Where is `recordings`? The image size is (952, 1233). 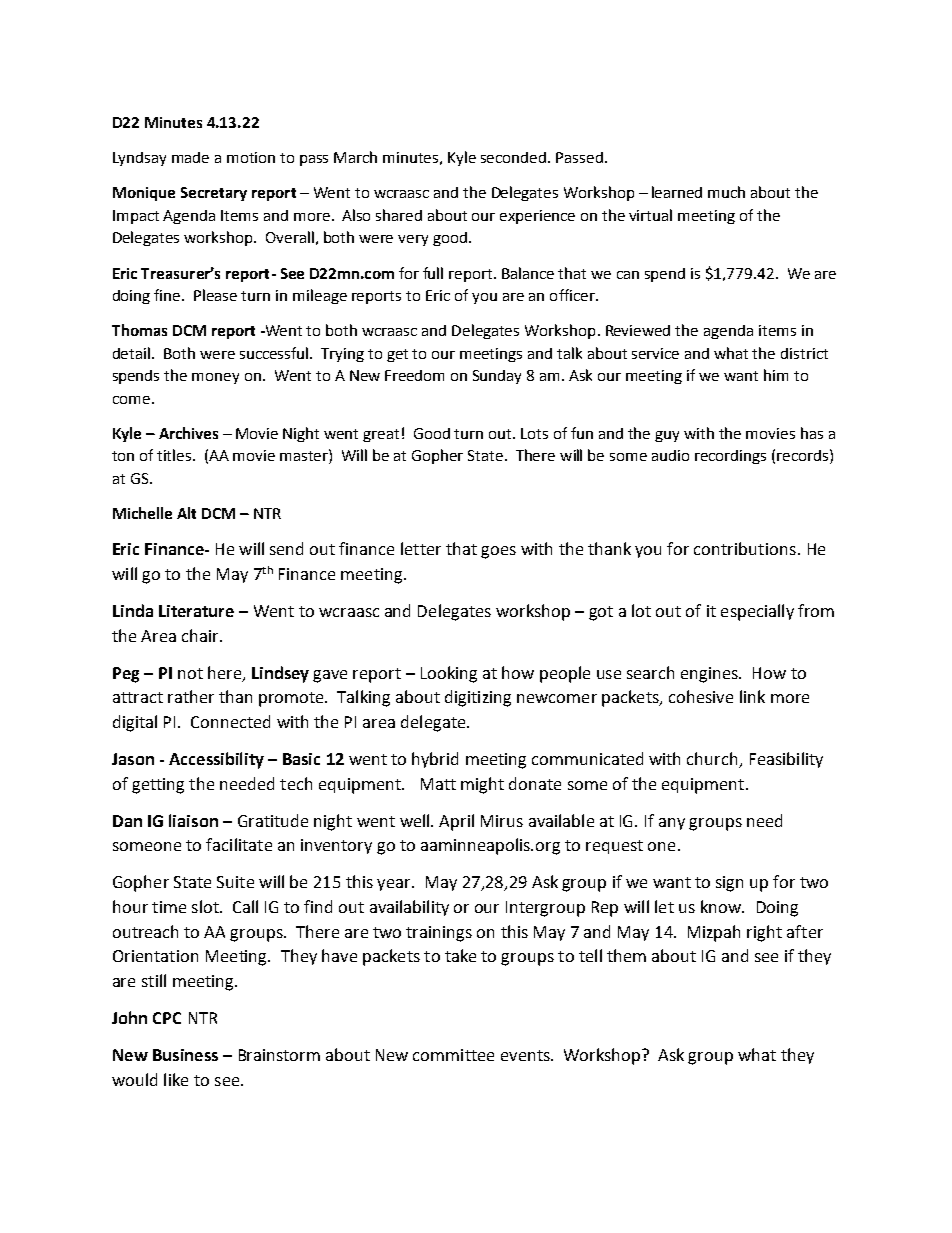
recordings is located at coordinates (730, 457).
